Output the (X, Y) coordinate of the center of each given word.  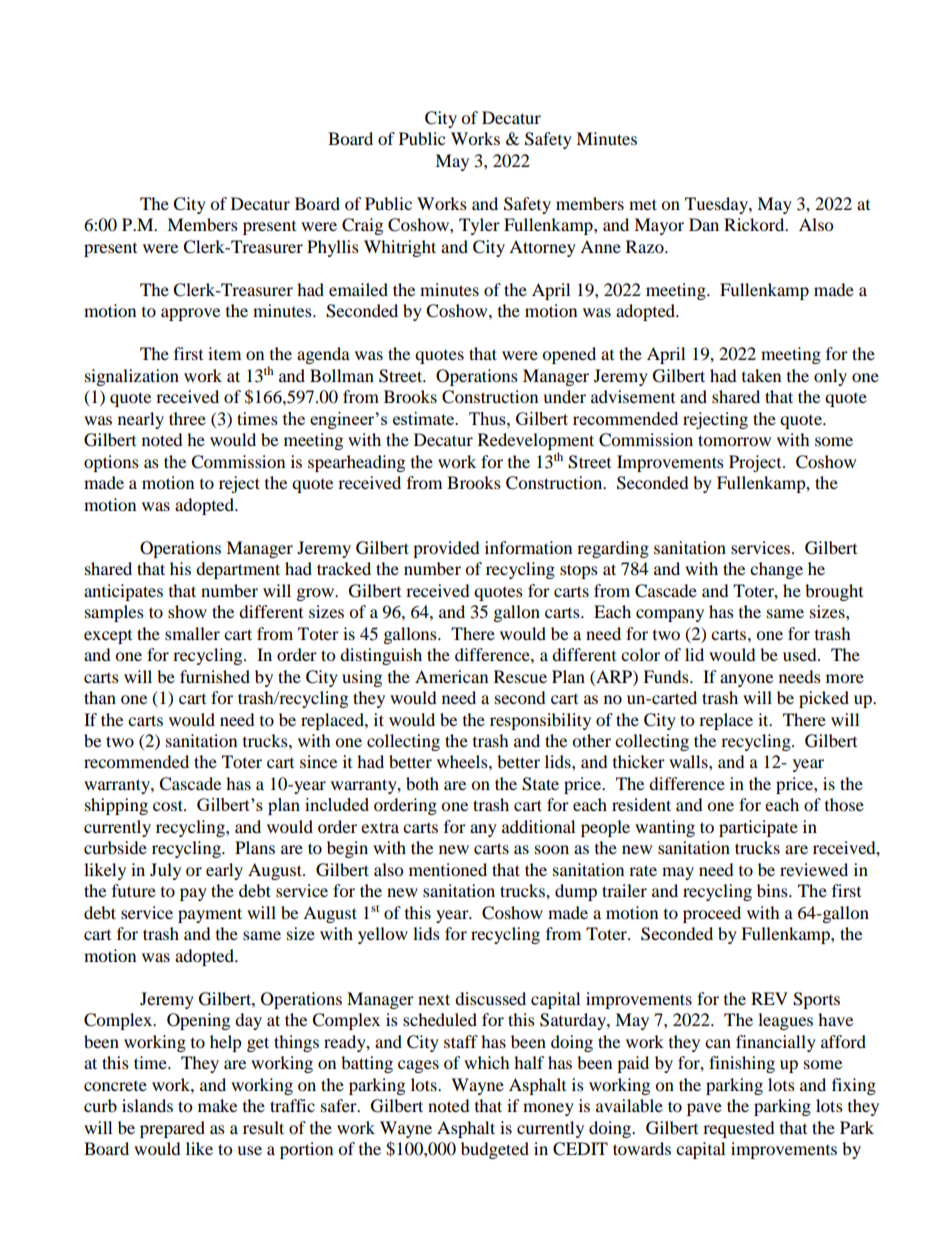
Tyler (479, 226)
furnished (215, 676)
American (451, 676)
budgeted (495, 1150)
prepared (172, 1129)
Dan (704, 224)
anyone (746, 680)
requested (739, 1129)
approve (190, 314)
